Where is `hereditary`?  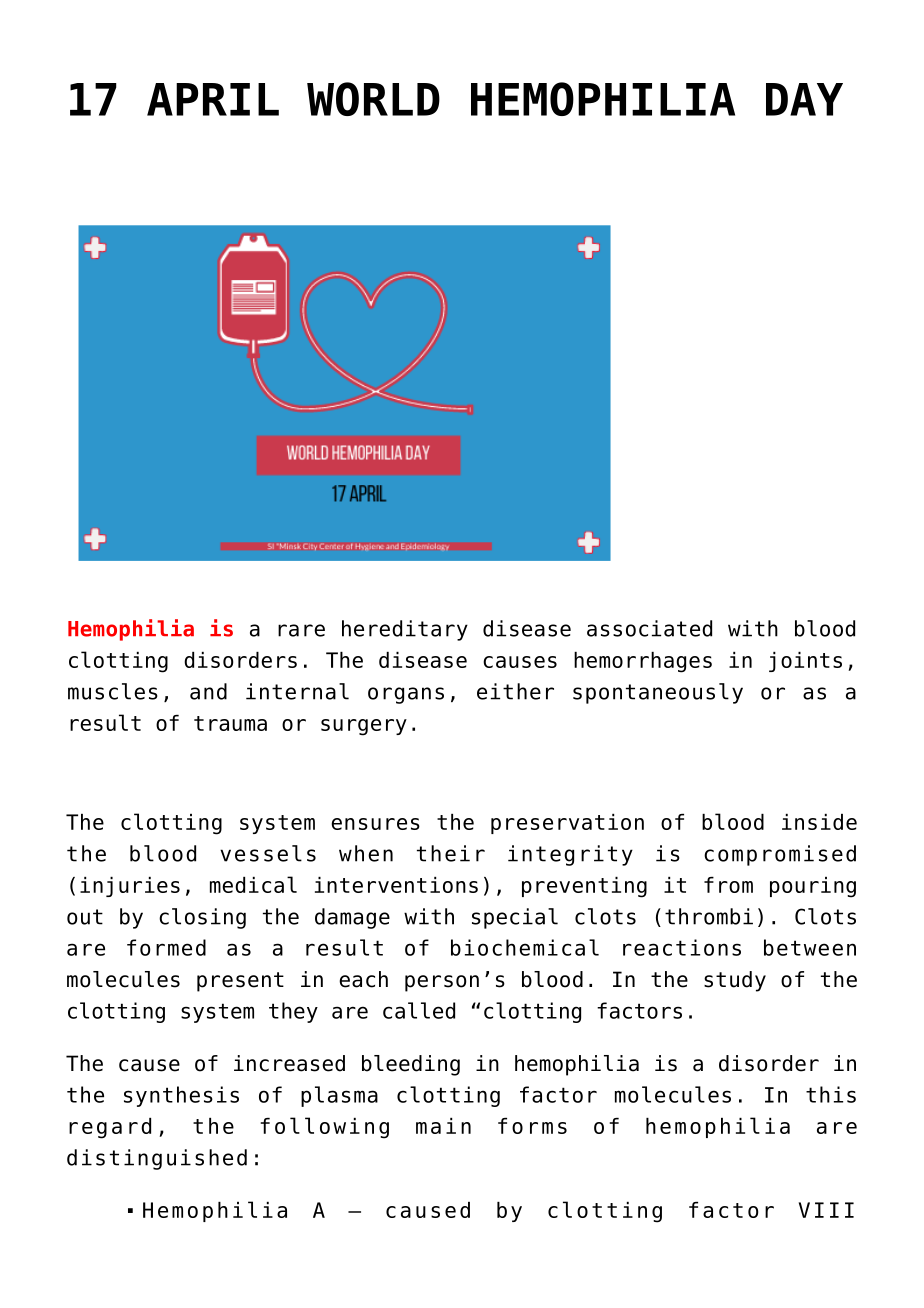 hereditary is located at coordinates (405, 630).
